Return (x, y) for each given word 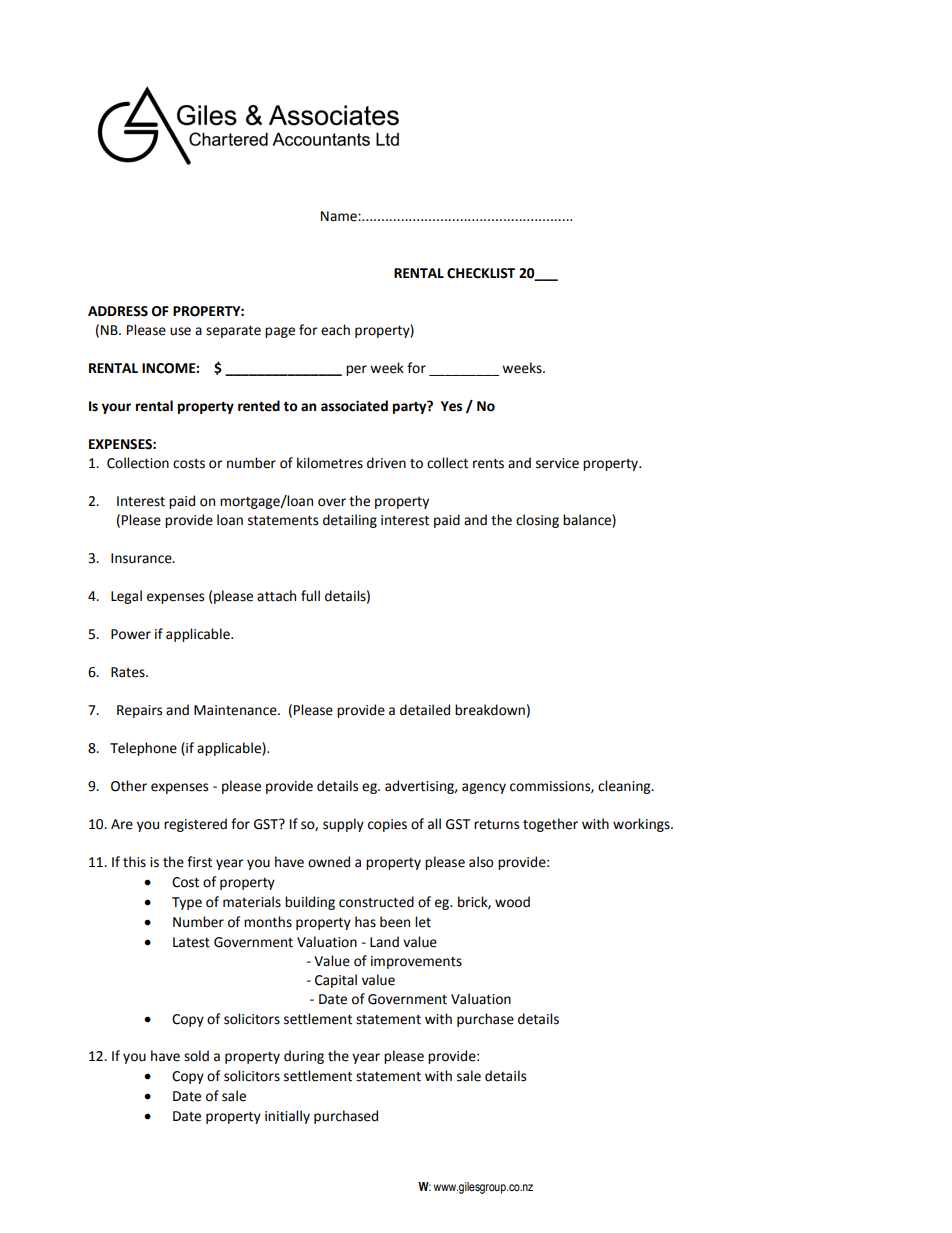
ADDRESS (118, 311)
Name (340, 216)
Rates (129, 672)
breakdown (490, 710)
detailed (425, 710)
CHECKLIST (481, 273)
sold (196, 1056)
